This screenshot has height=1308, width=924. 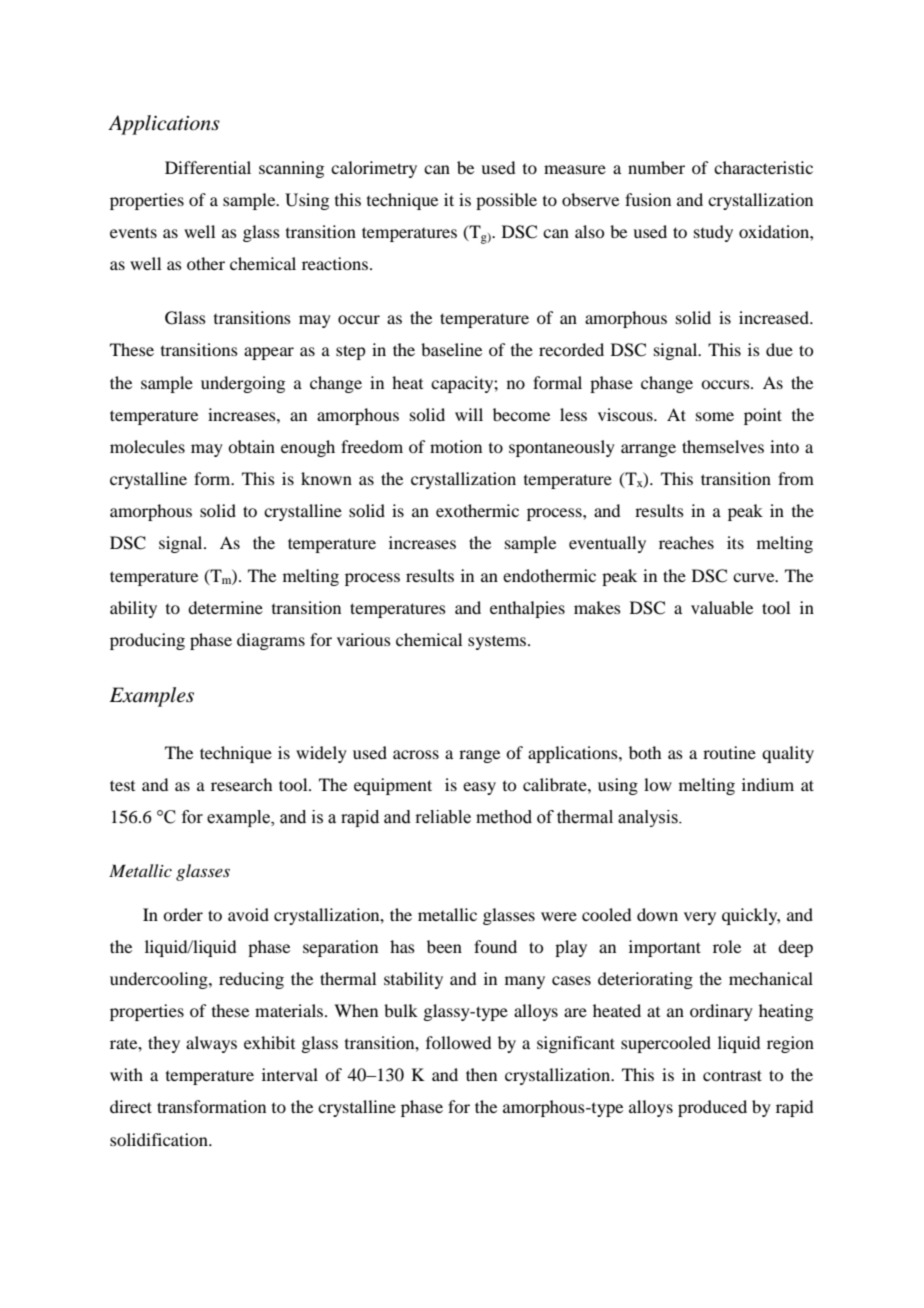 I want to click on research, so click(x=241, y=784).
